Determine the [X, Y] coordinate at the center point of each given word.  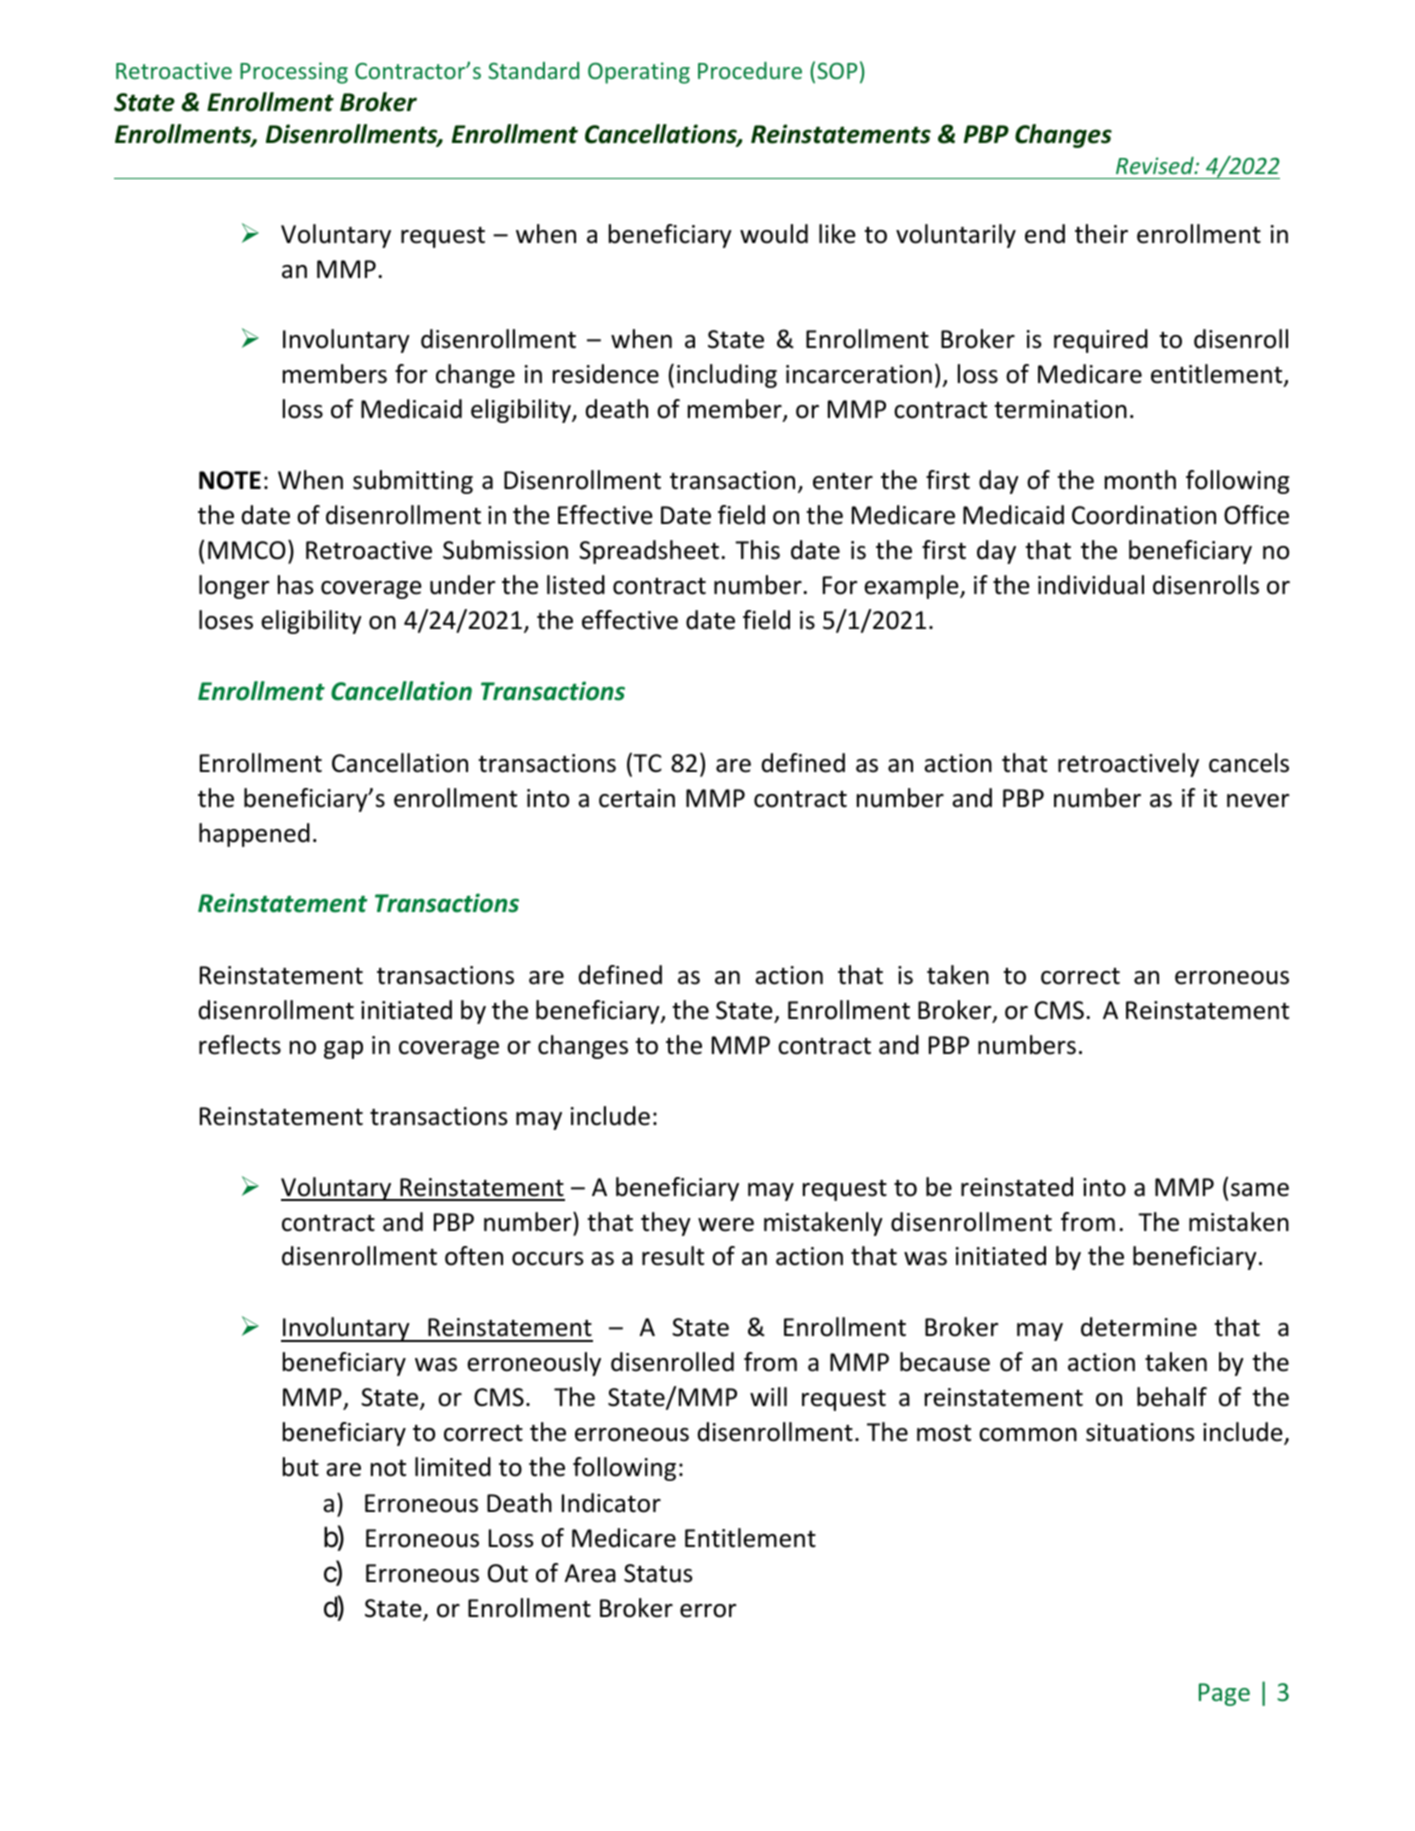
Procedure [750, 70]
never [1258, 801]
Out [508, 1573]
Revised [1156, 165]
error [708, 1611]
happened [254, 835]
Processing [294, 73]
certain [637, 798]
